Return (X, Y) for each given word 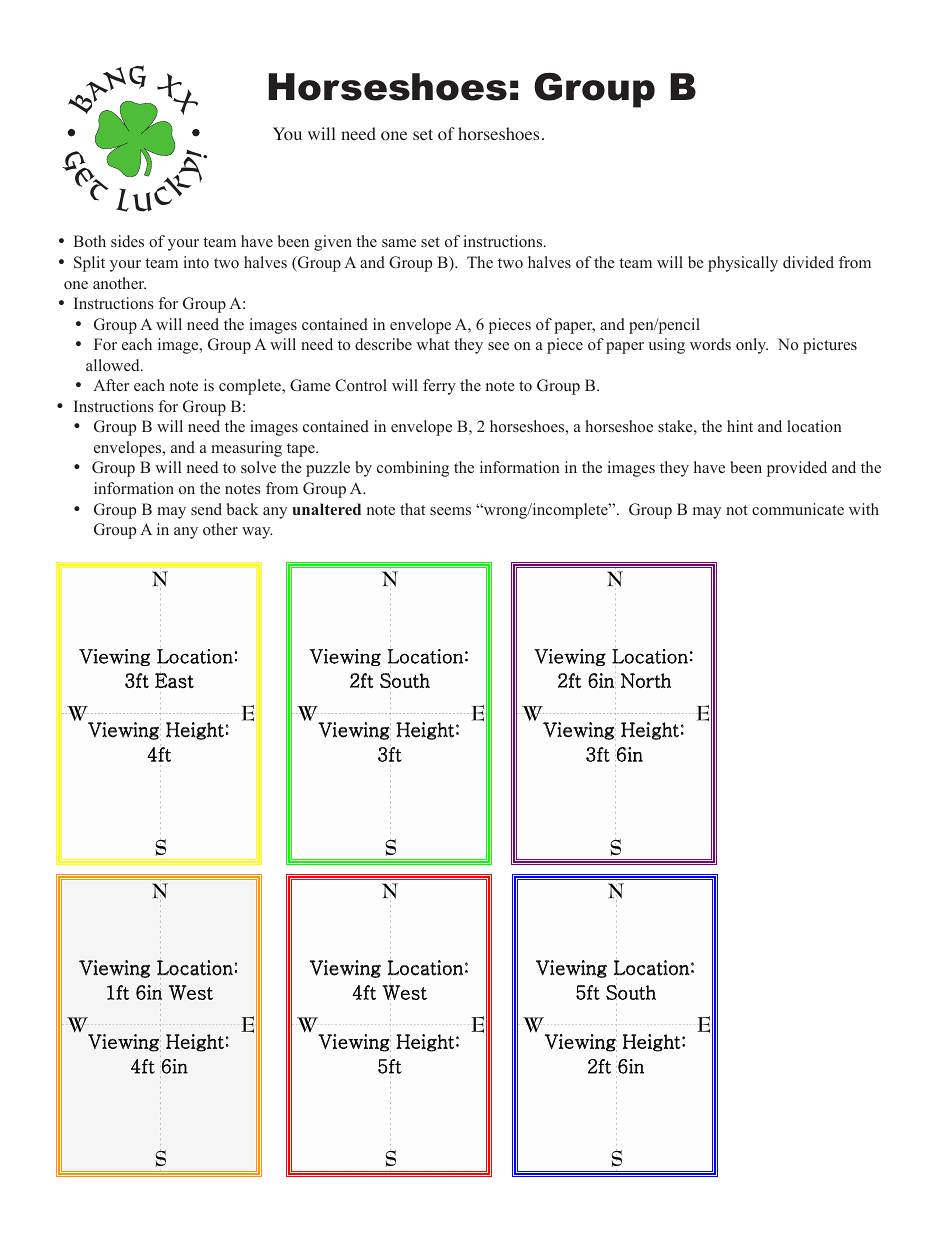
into (196, 262)
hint (740, 426)
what (432, 344)
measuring (246, 449)
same (399, 243)
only (752, 346)
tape (302, 450)
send (206, 509)
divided (808, 262)
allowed (114, 365)
